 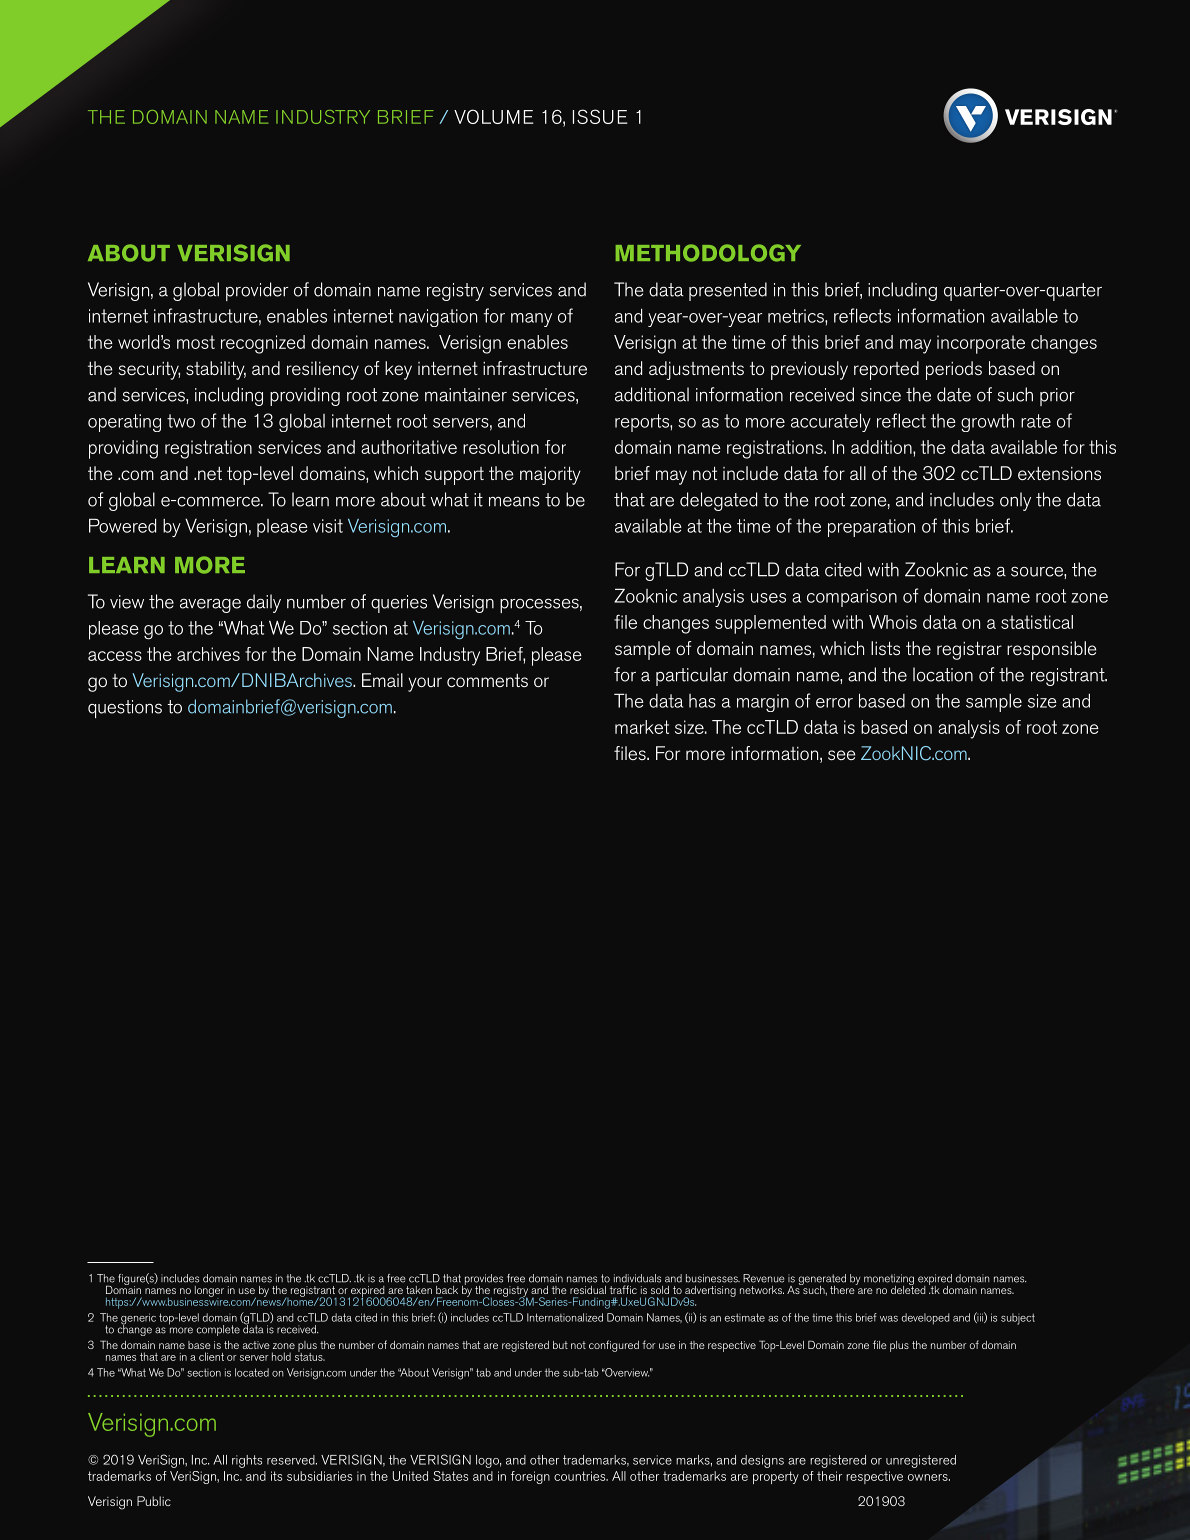 I want to click on questions, so click(x=125, y=709).
